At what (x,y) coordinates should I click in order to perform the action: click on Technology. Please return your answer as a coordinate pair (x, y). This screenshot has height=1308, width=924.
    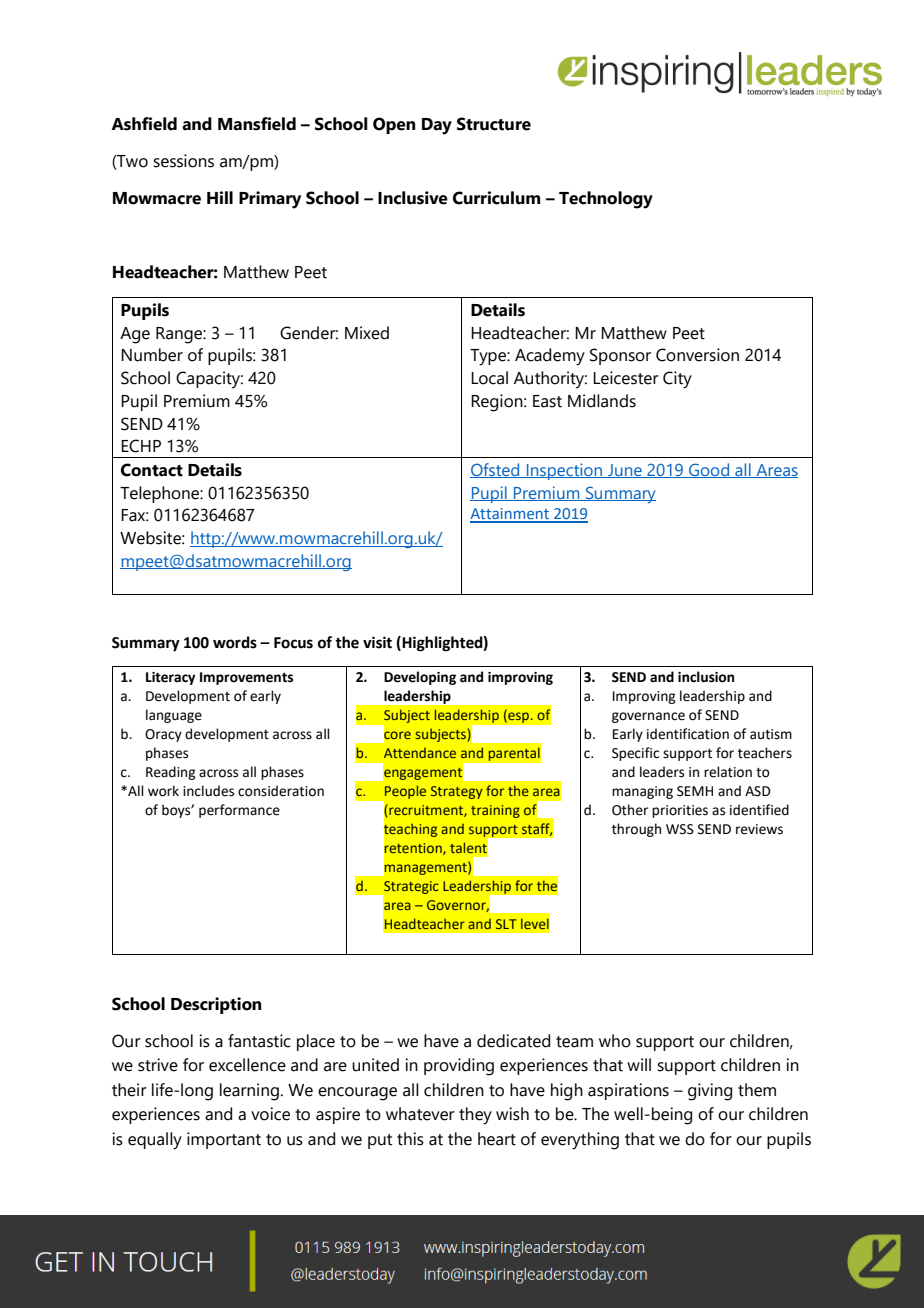
    Looking at the image, I should click on (606, 200).
